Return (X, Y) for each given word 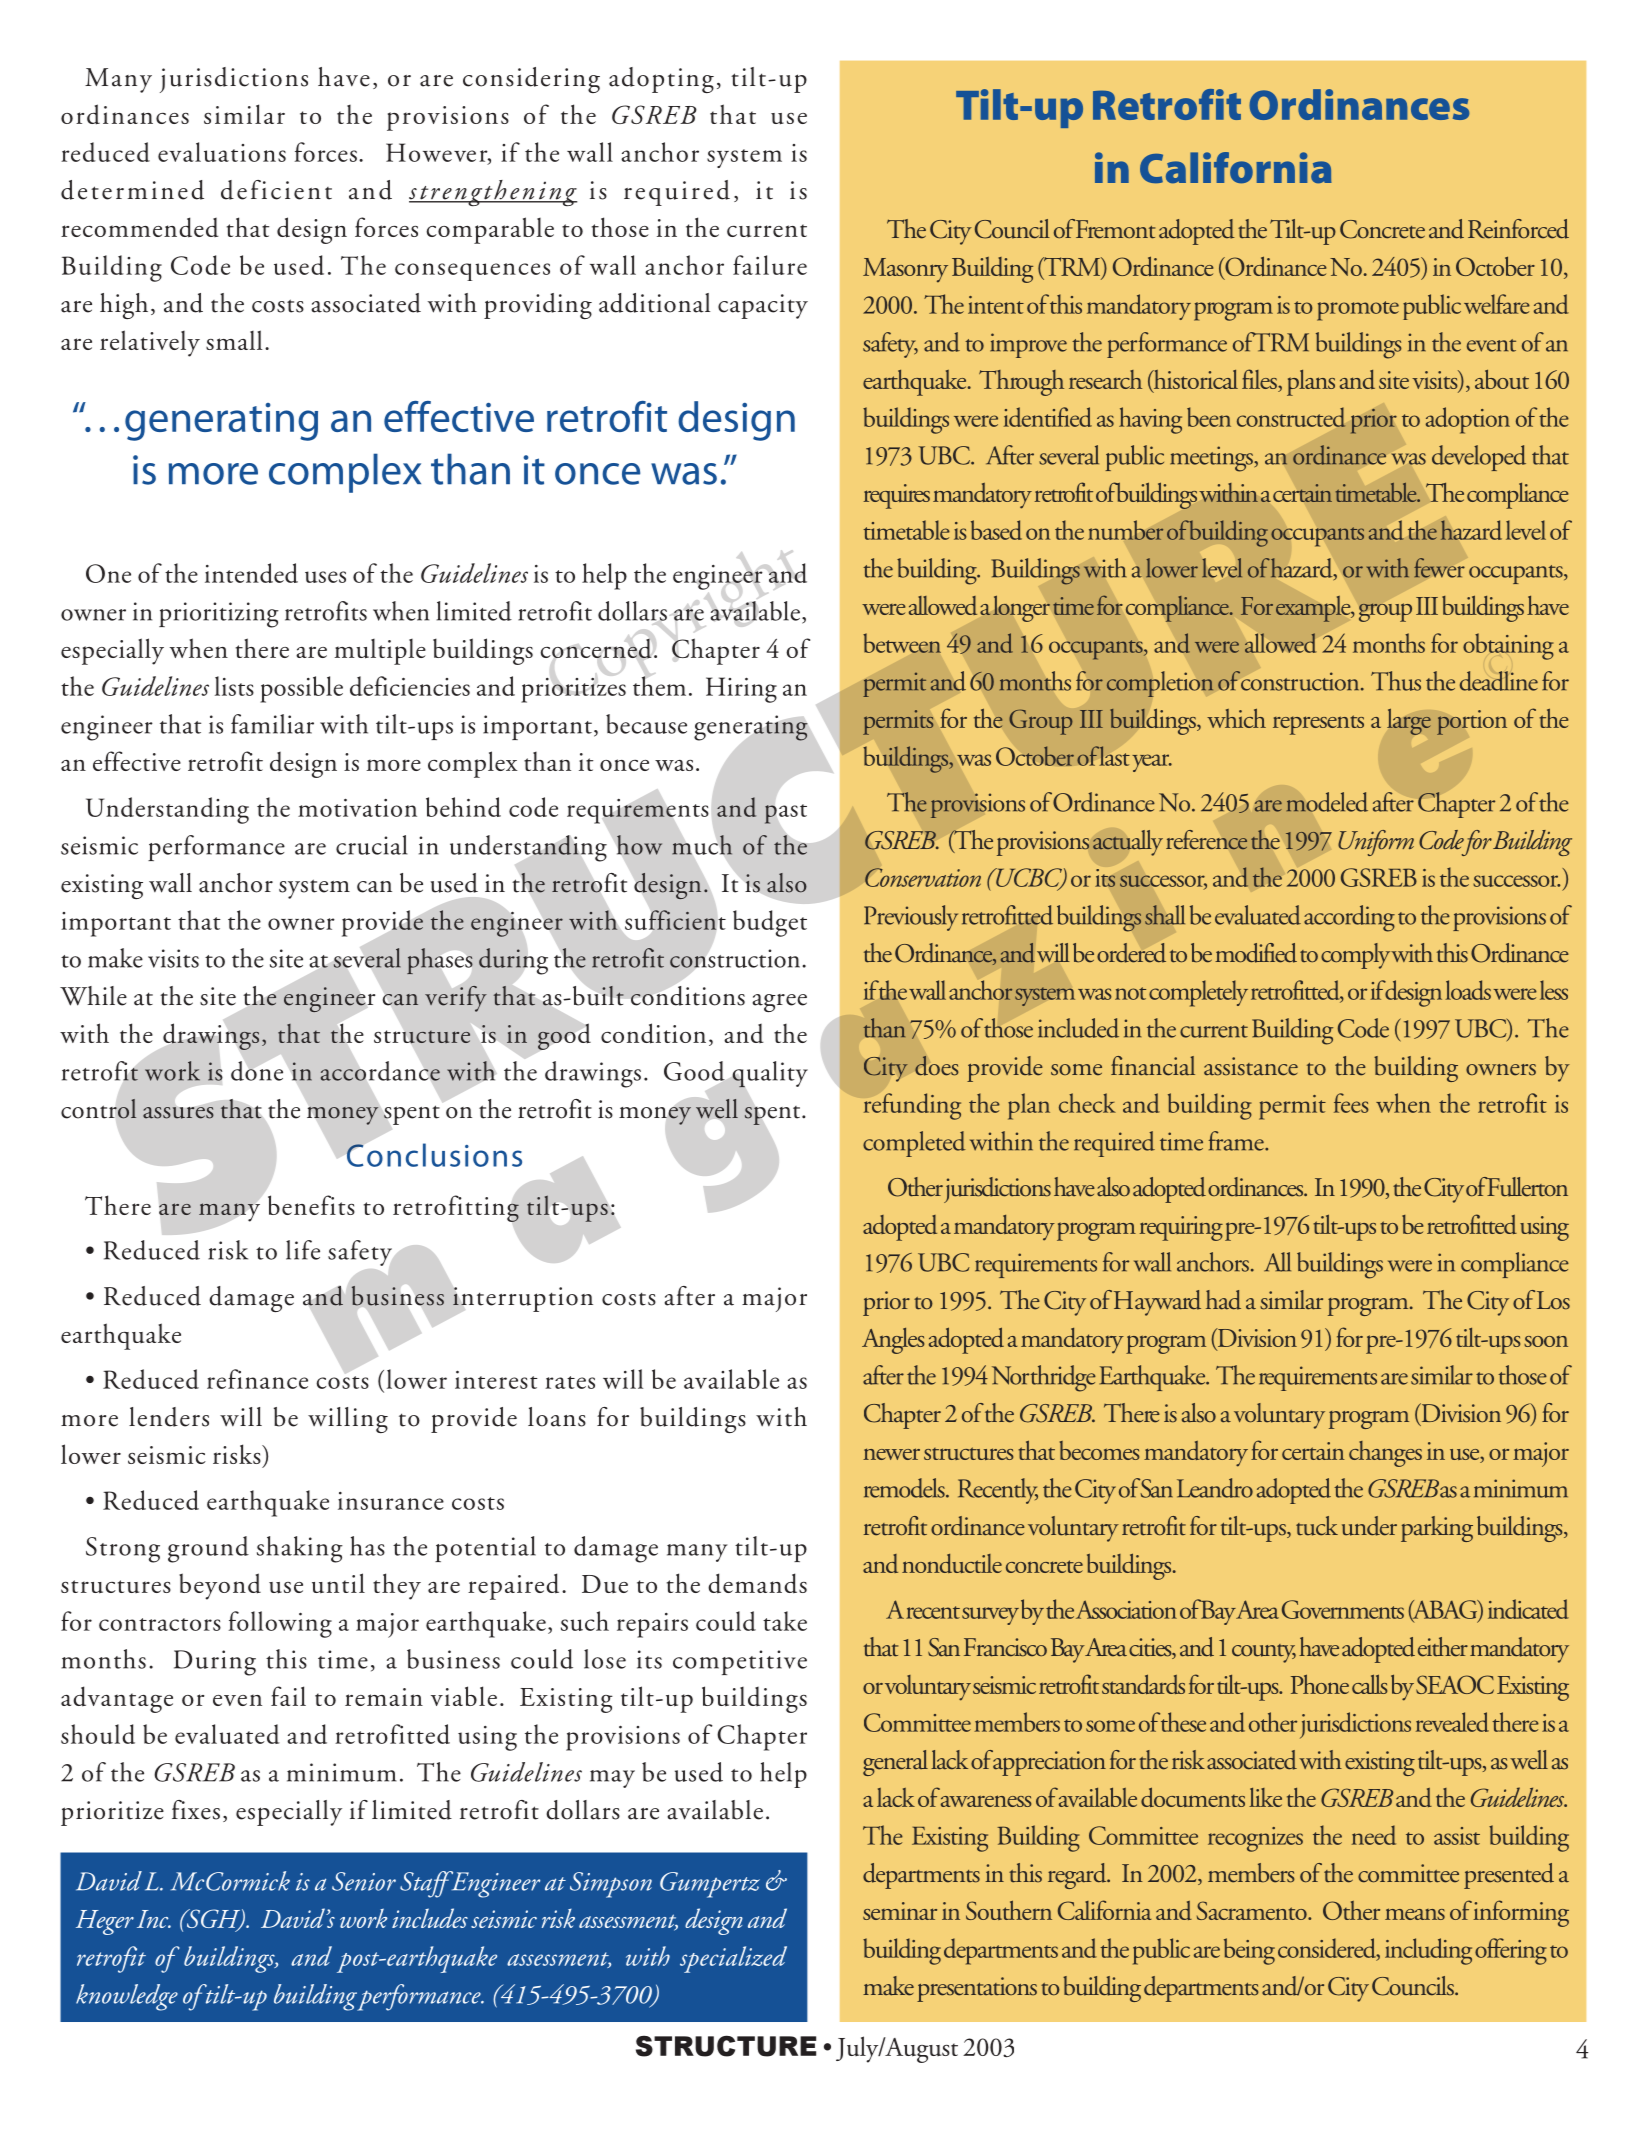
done (257, 1071)
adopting (661, 80)
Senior (364, 1881)
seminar (900, 1911)
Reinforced (1518, 229)
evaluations (222, 152)
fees (1351, 1103)
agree (779, 1003)
